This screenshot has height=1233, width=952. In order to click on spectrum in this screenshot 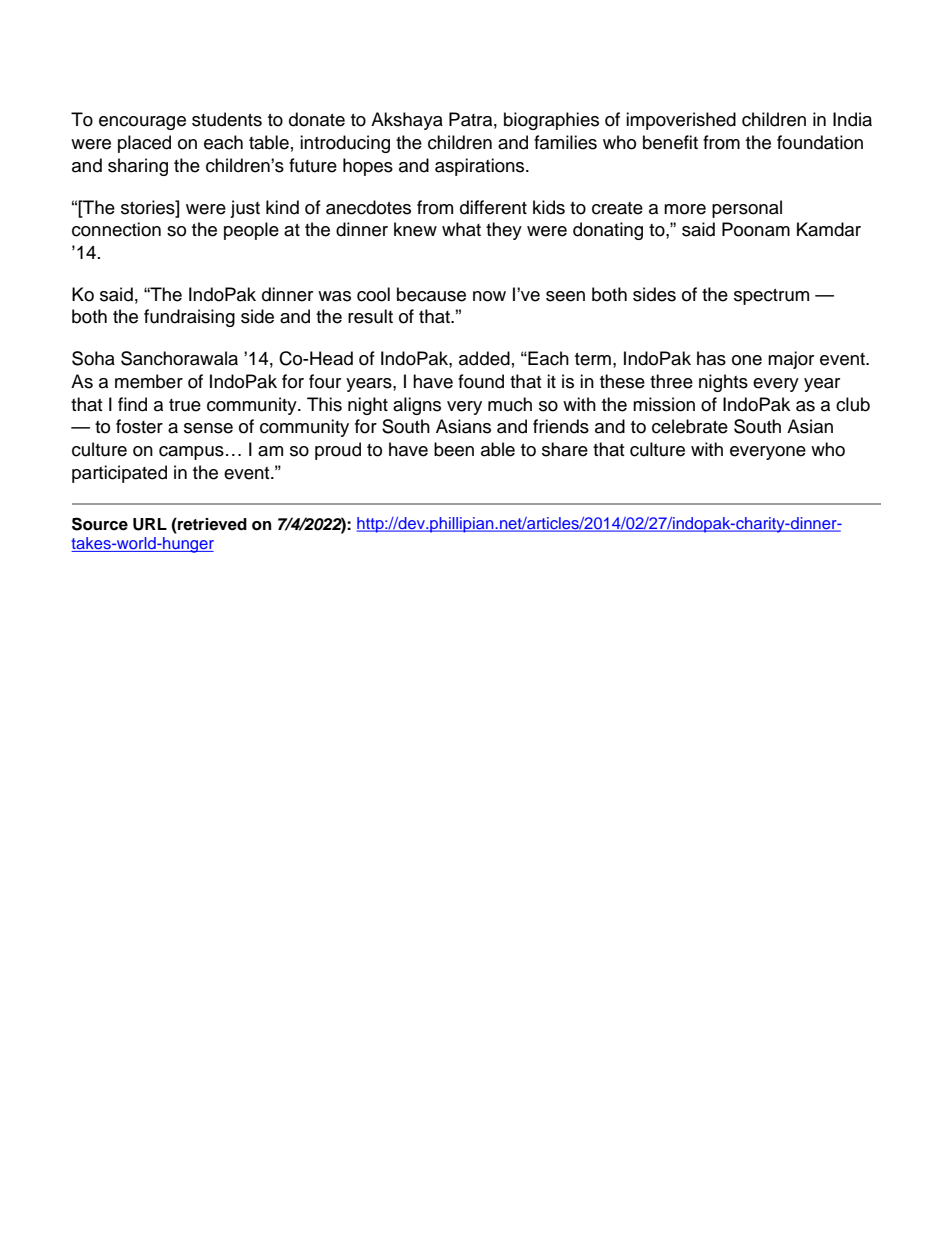, I will do `click(771, 297)`.
